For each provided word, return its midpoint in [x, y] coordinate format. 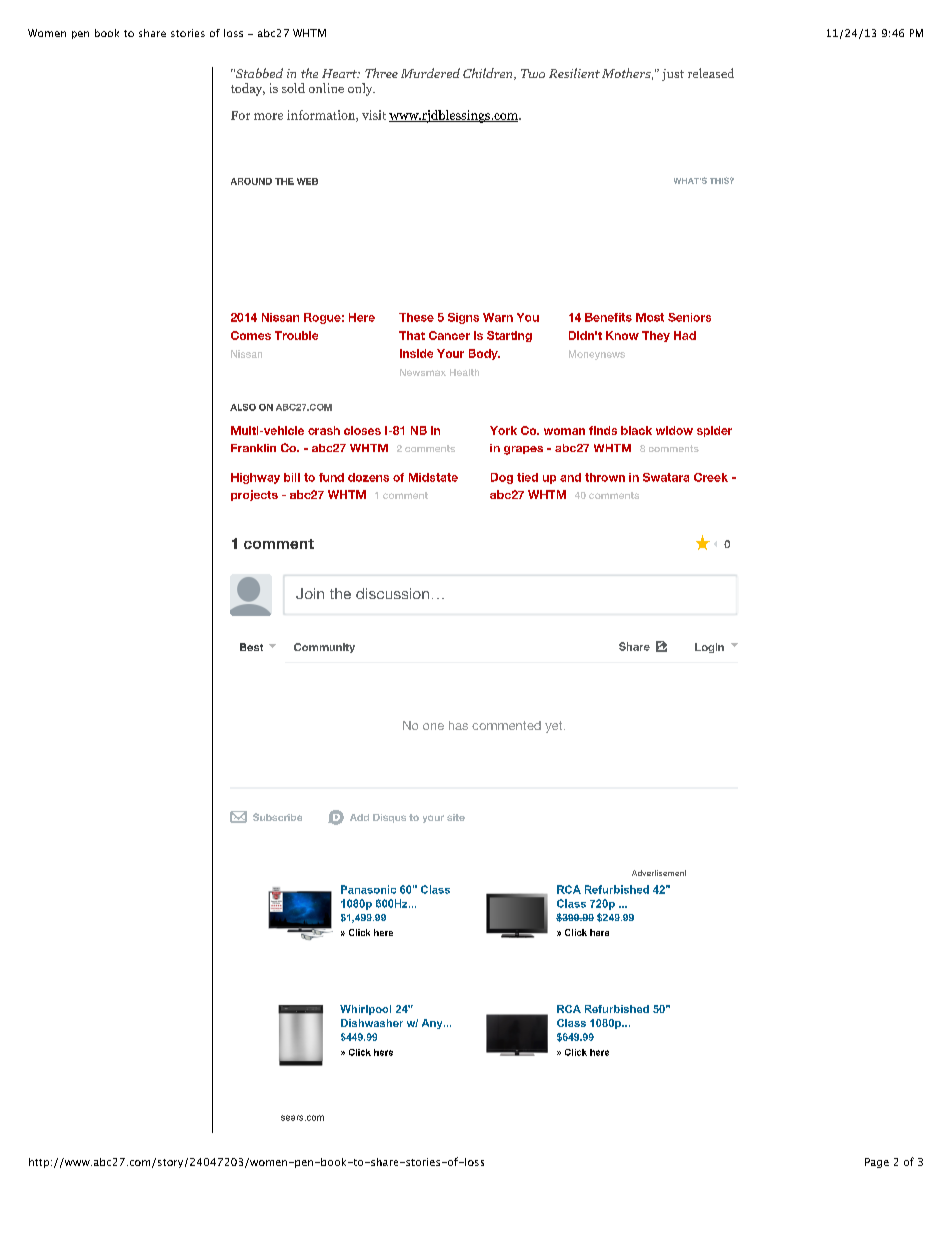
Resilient [574, 73]
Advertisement [659, 873]
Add [359, 817]
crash [324, 430]
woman [564, 431]
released [711, 73]
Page [877, 1163]
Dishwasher [372, 1023]
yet [555, 727]
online [326, 88]
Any [433, 1024]
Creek [711, 477]
